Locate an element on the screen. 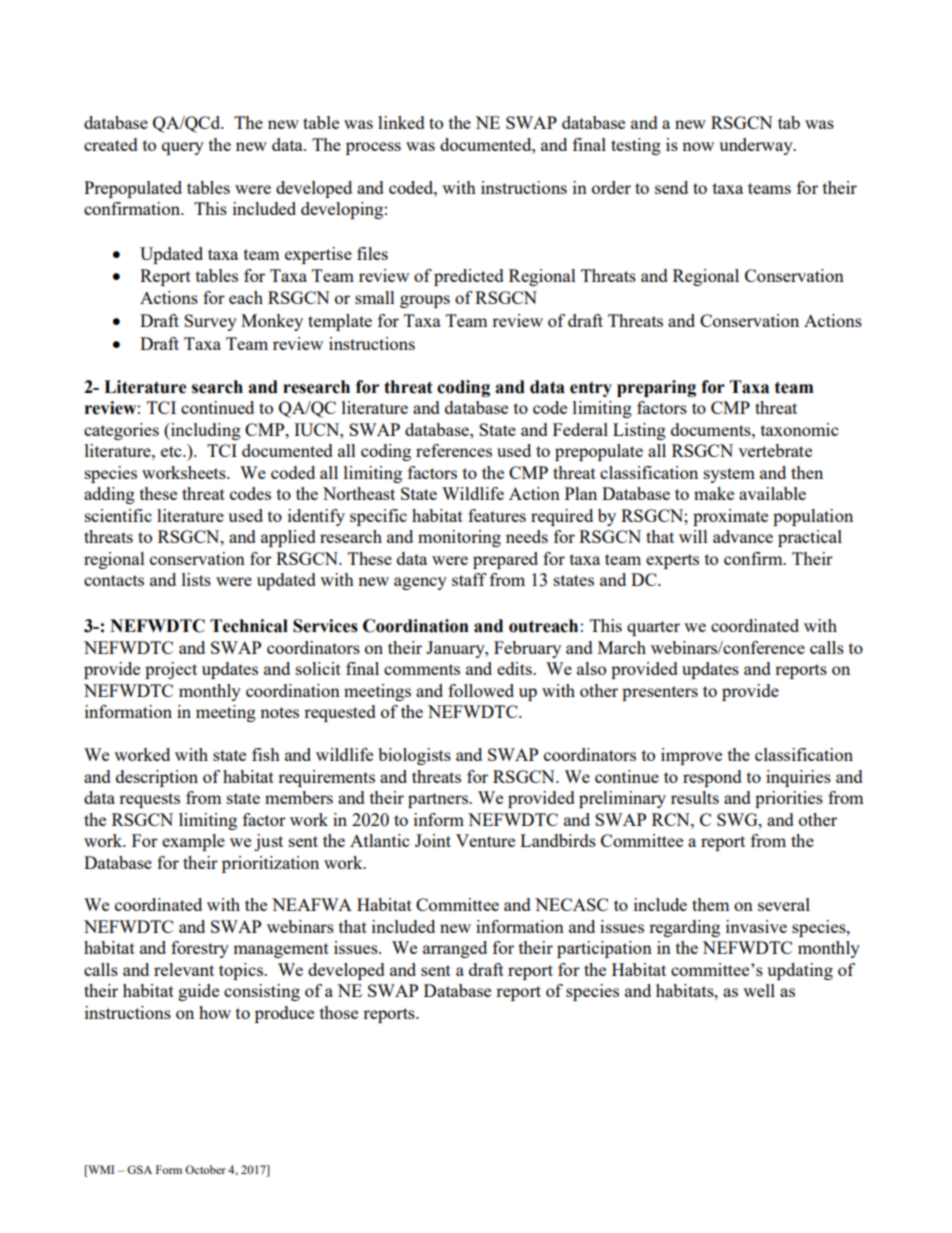 The image size is (952, 1233). October is located at coordinates (205, 1169).
